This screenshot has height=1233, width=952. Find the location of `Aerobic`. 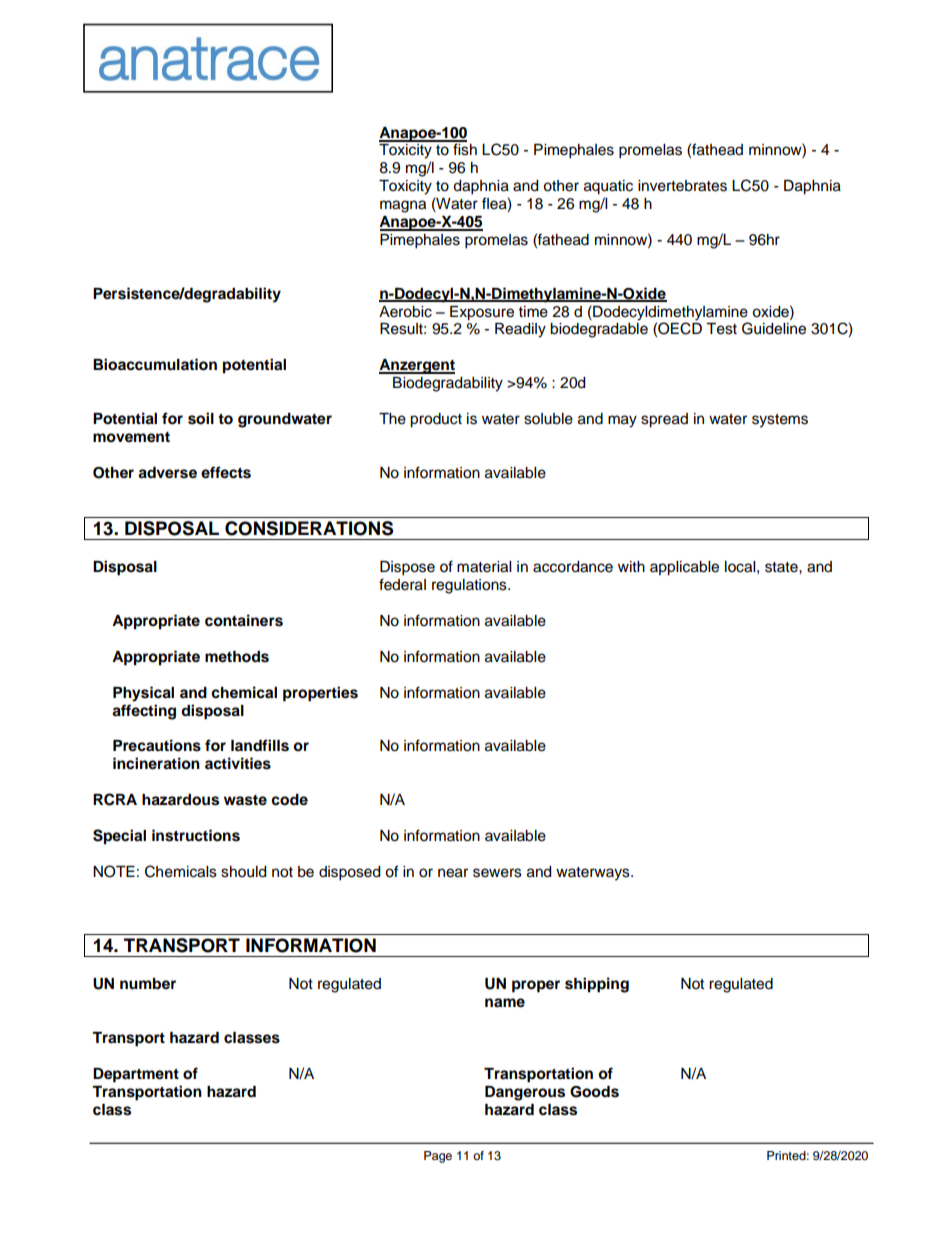

Aerobic is located at coordinates (405, 312).
